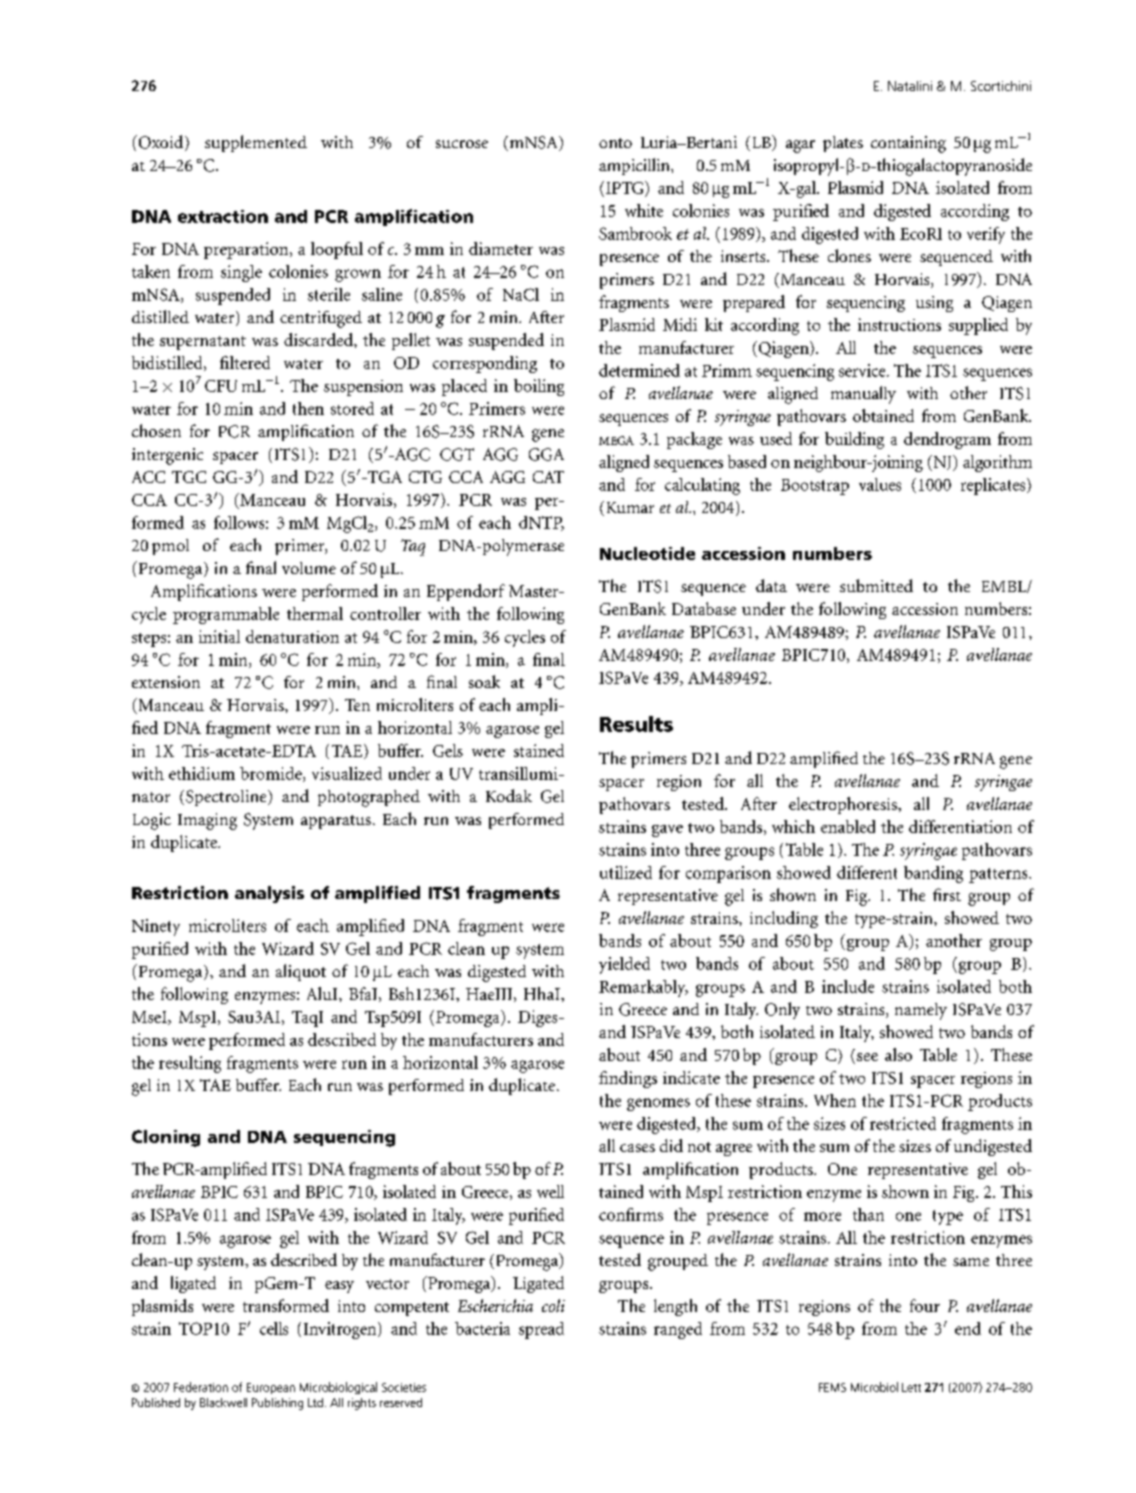  I want to click on then, so click(308, 408).
